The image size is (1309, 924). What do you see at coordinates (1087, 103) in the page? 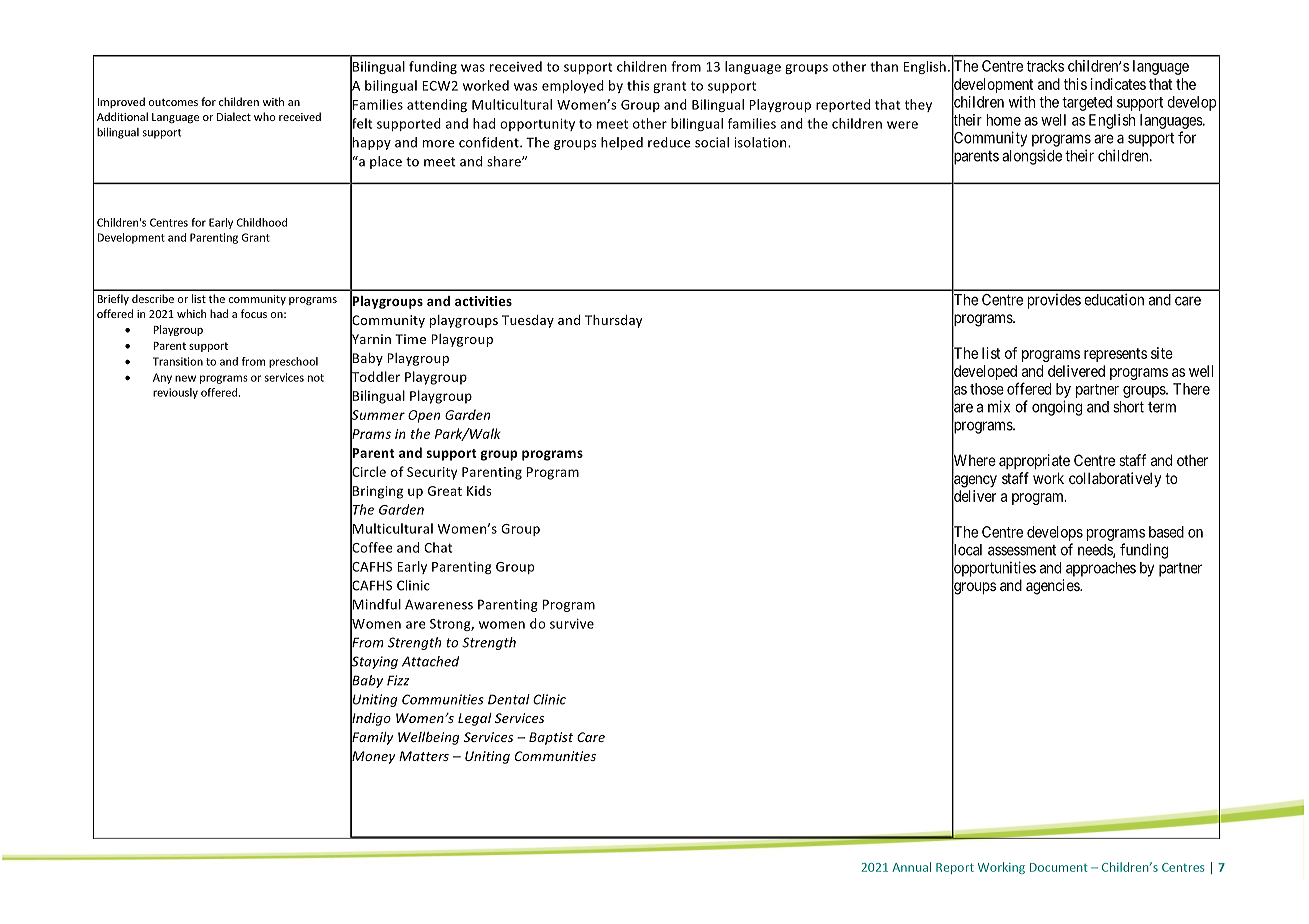
I see `targeted` at bounding box center [1087, 103].
